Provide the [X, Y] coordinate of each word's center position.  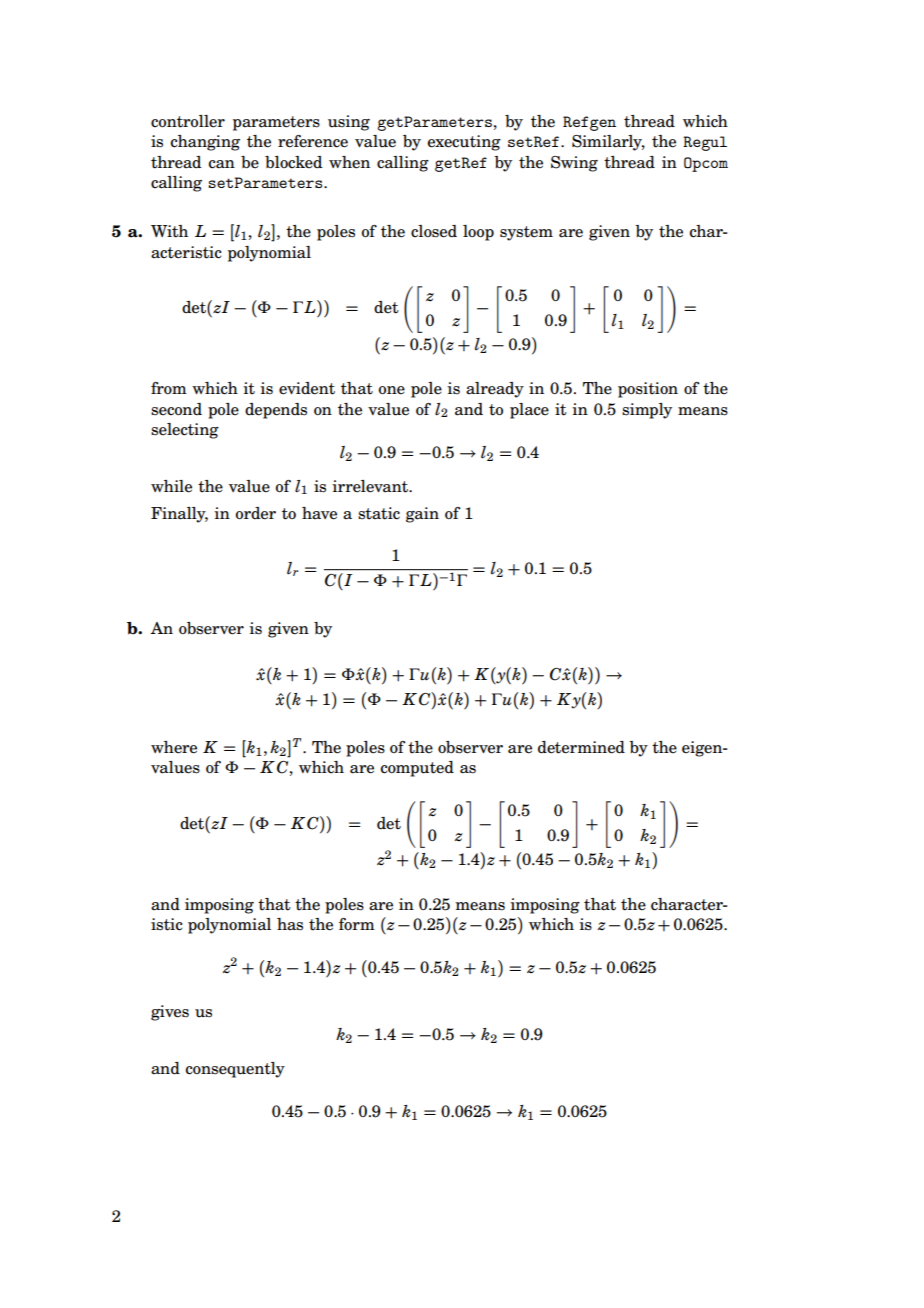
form [357, 924]
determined [581, 747]
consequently [235, 1070]
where [174, 747]
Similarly [608, 143]
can [221, 164]
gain [422, 515]
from [169, 388]
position [648, 390]
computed [417, 769]
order [256, 513]
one [392, 390]
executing [464, 143]
